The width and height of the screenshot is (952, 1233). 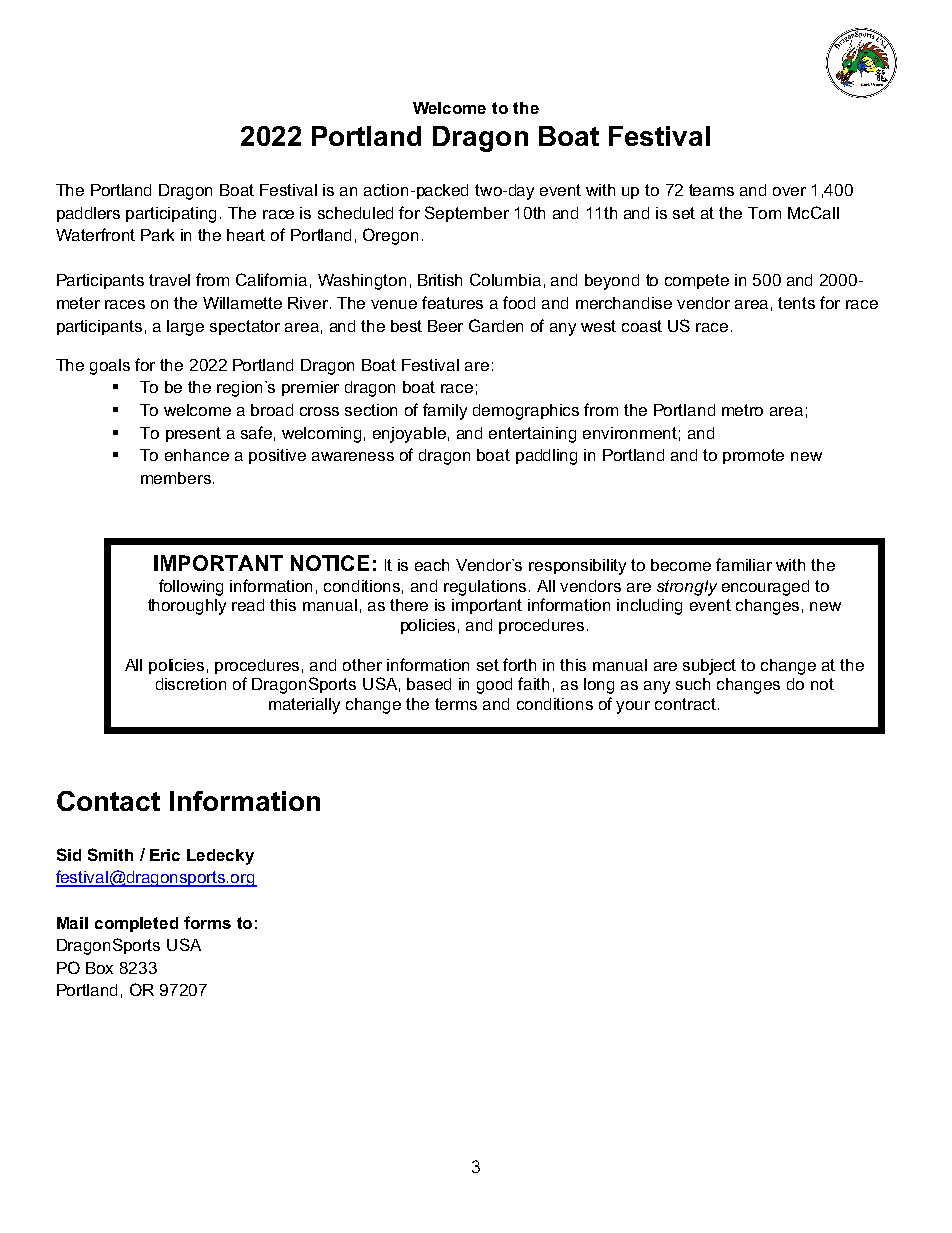 What do you see at coordinates (136, 924) in the screenshot?
I see `completed` at bounding box center [136, 924].
